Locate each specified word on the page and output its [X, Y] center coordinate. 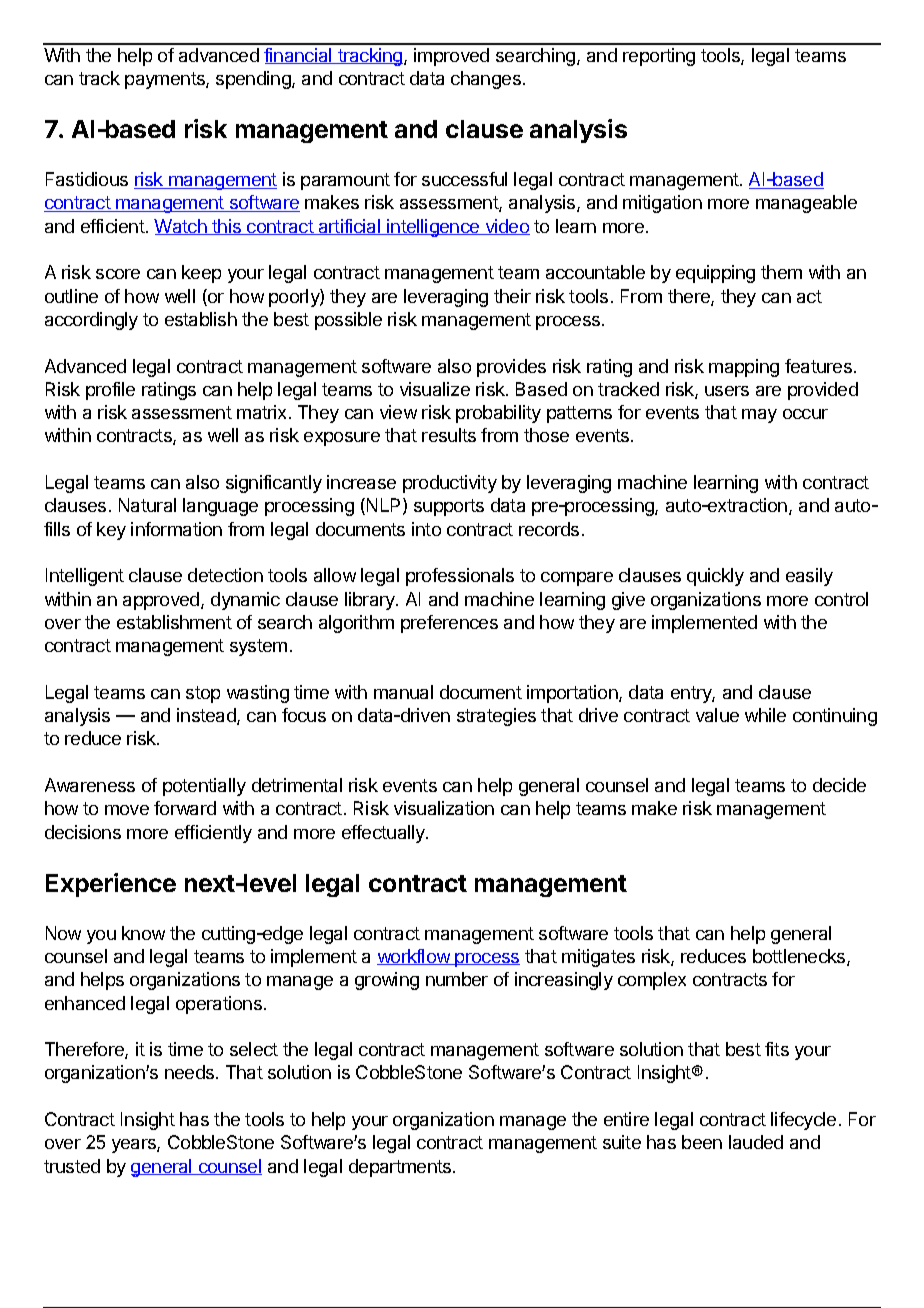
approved [162, 601]
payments [166, 80]
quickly [715, 577]
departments [401, 1168]
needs [191, 1072]
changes [486, 80]
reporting [659, 57]
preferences [449, 624]
